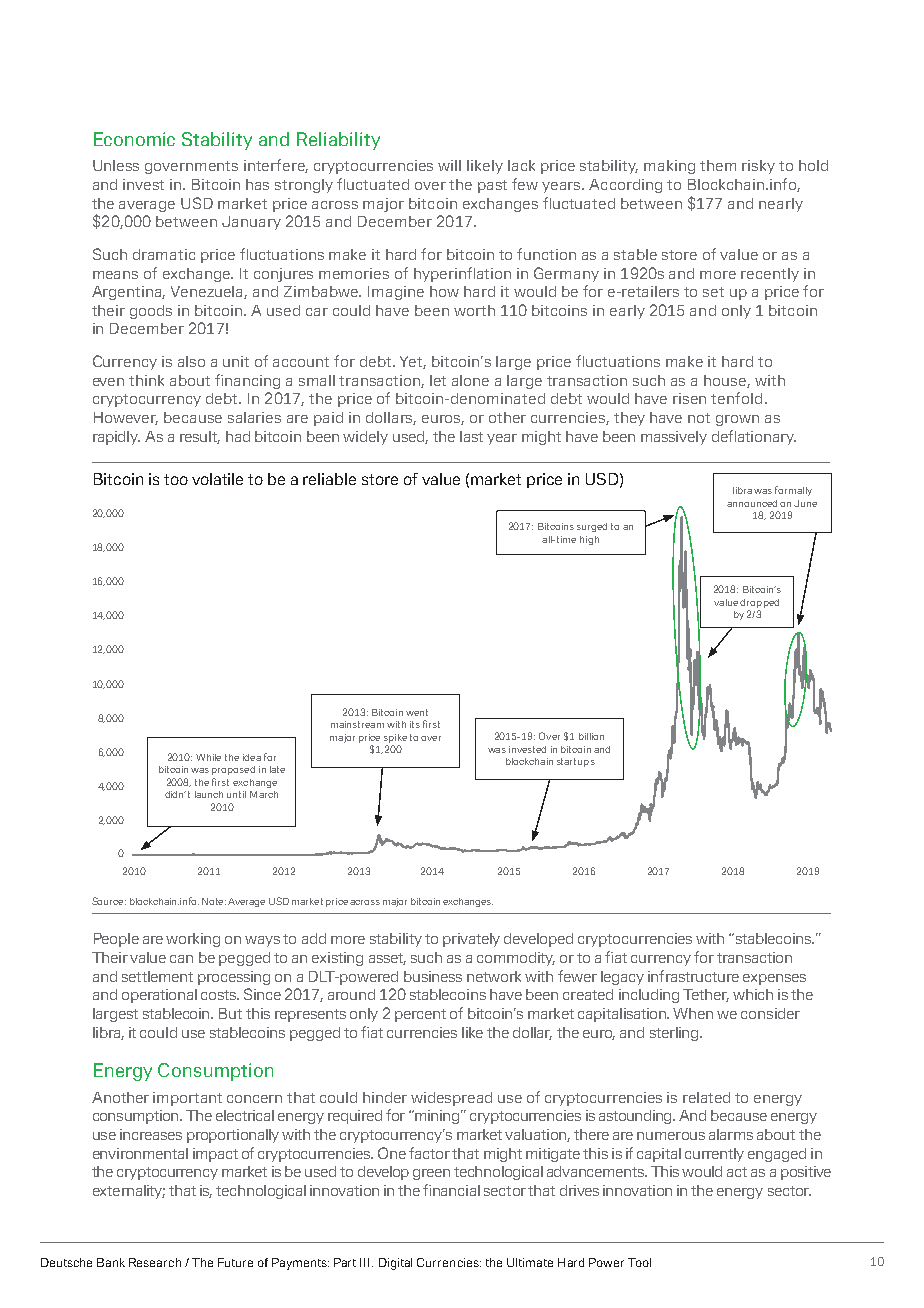 This page has width=924, height=1308. Describe the element at coordinates (126, 418) in the page. I see `However` at that location.
